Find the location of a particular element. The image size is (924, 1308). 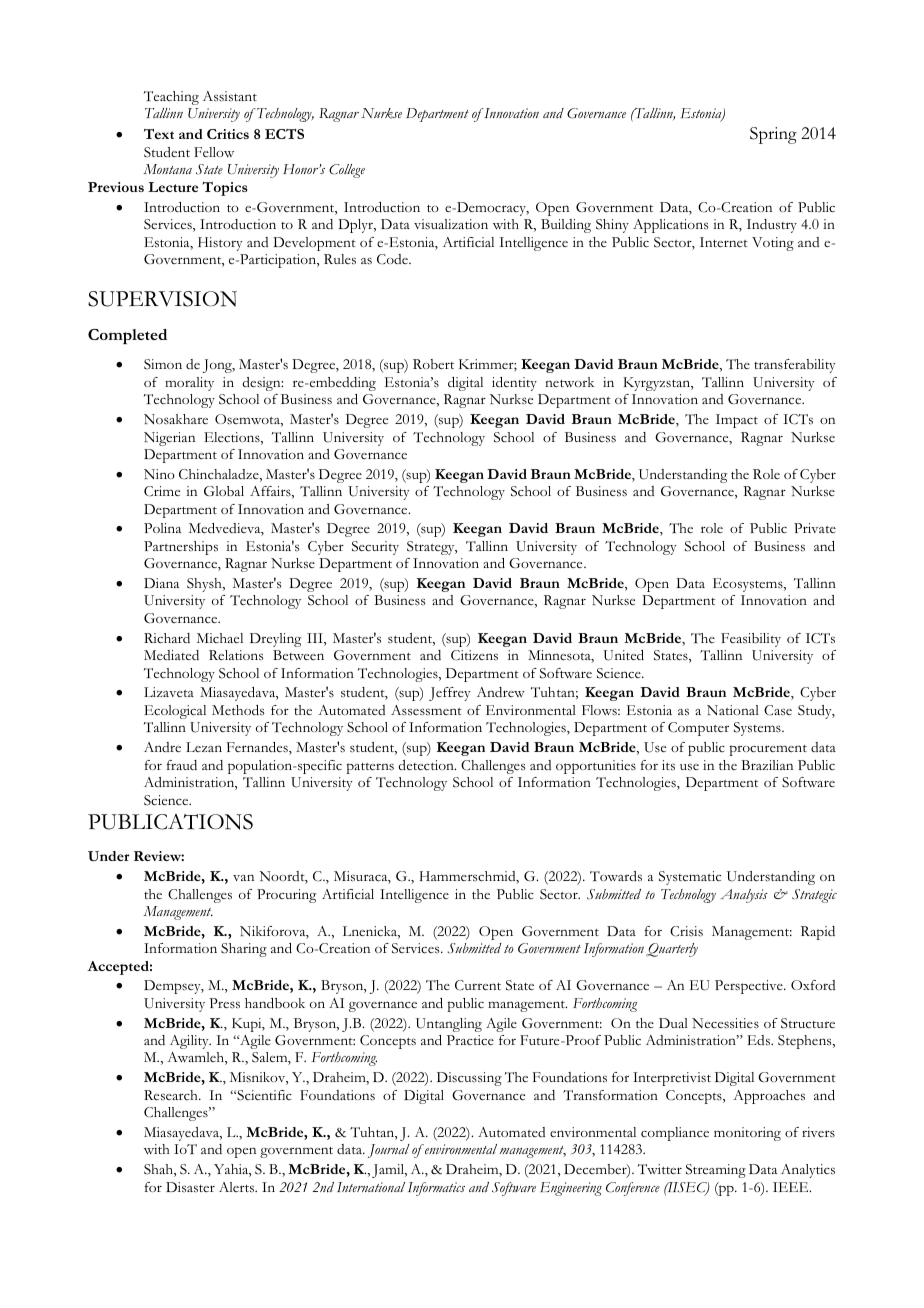

Streaming is located at coordinates (716, 1171).
